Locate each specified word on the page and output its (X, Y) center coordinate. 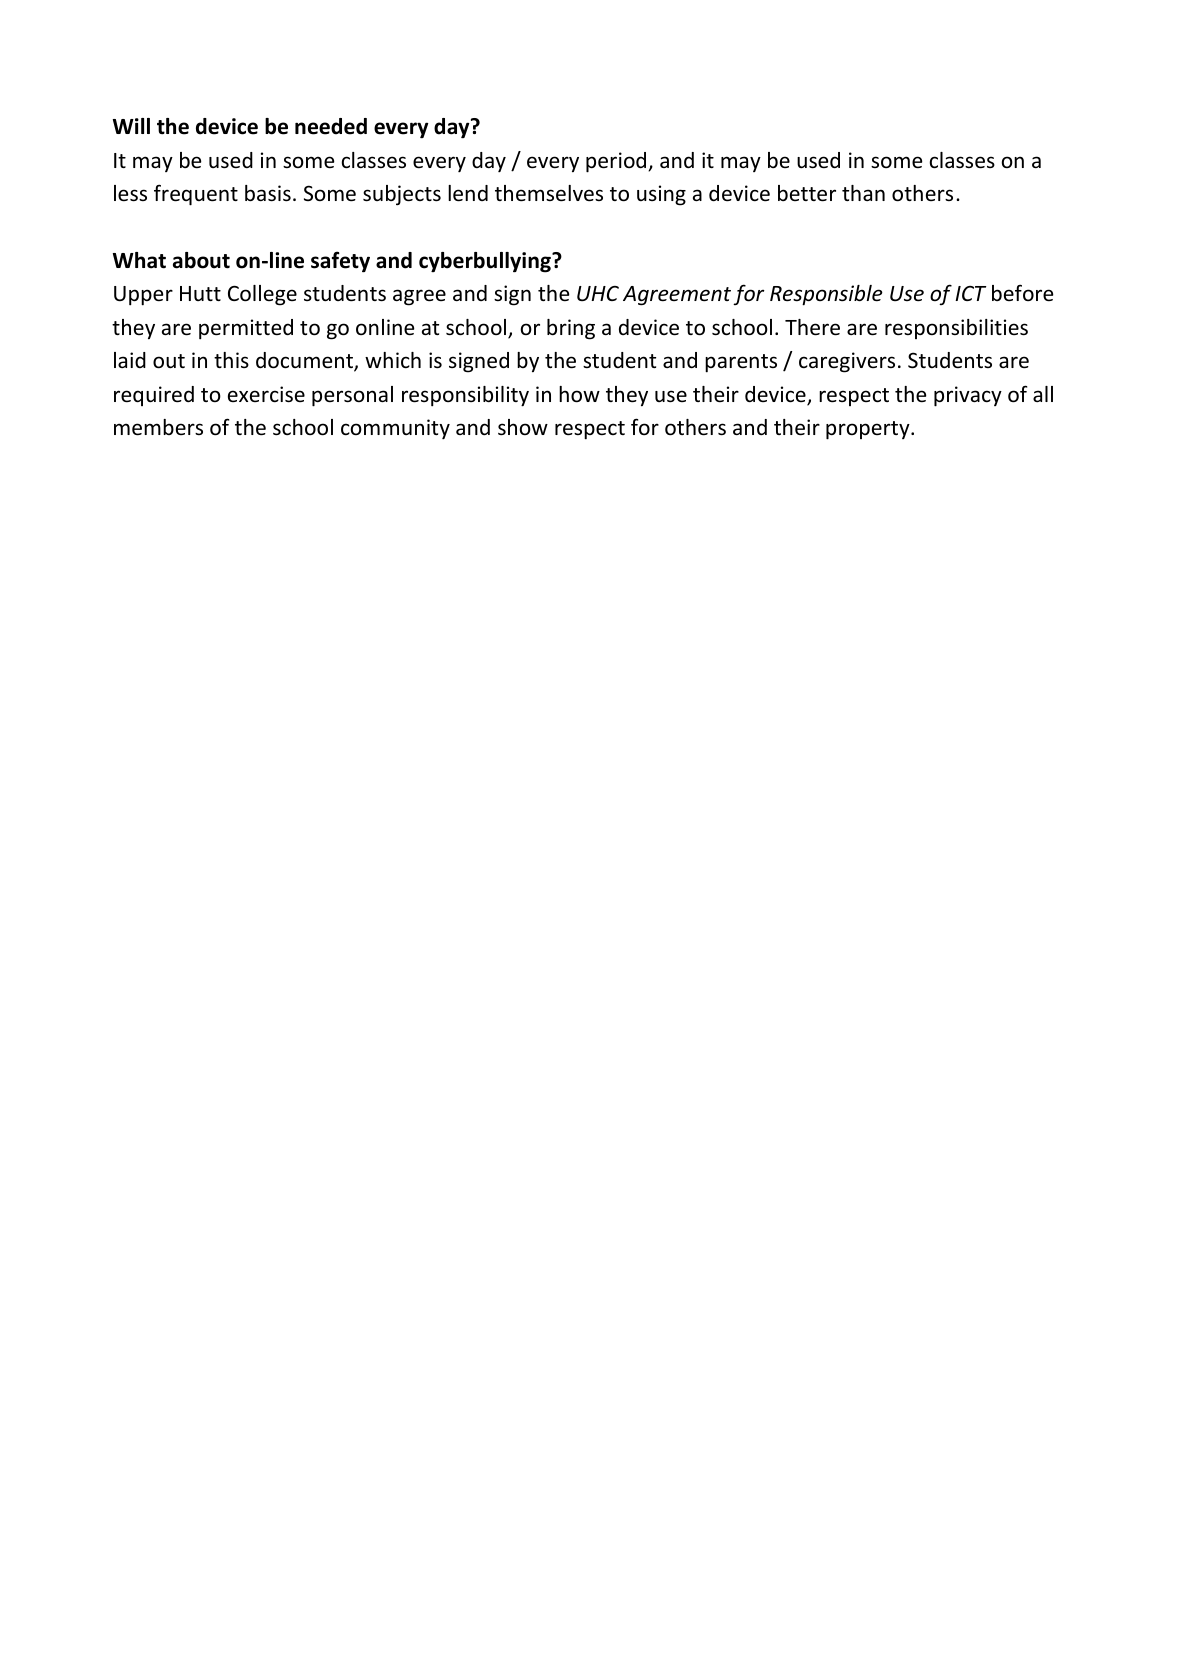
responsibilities (956, 329)
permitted (246, 329)
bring (571, 329)
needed (331, 126)
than (863, 193)
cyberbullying (486, 262)
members (158, 427)
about (201, 260)
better (807, 193)
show (523, 427)
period (617, 162)
